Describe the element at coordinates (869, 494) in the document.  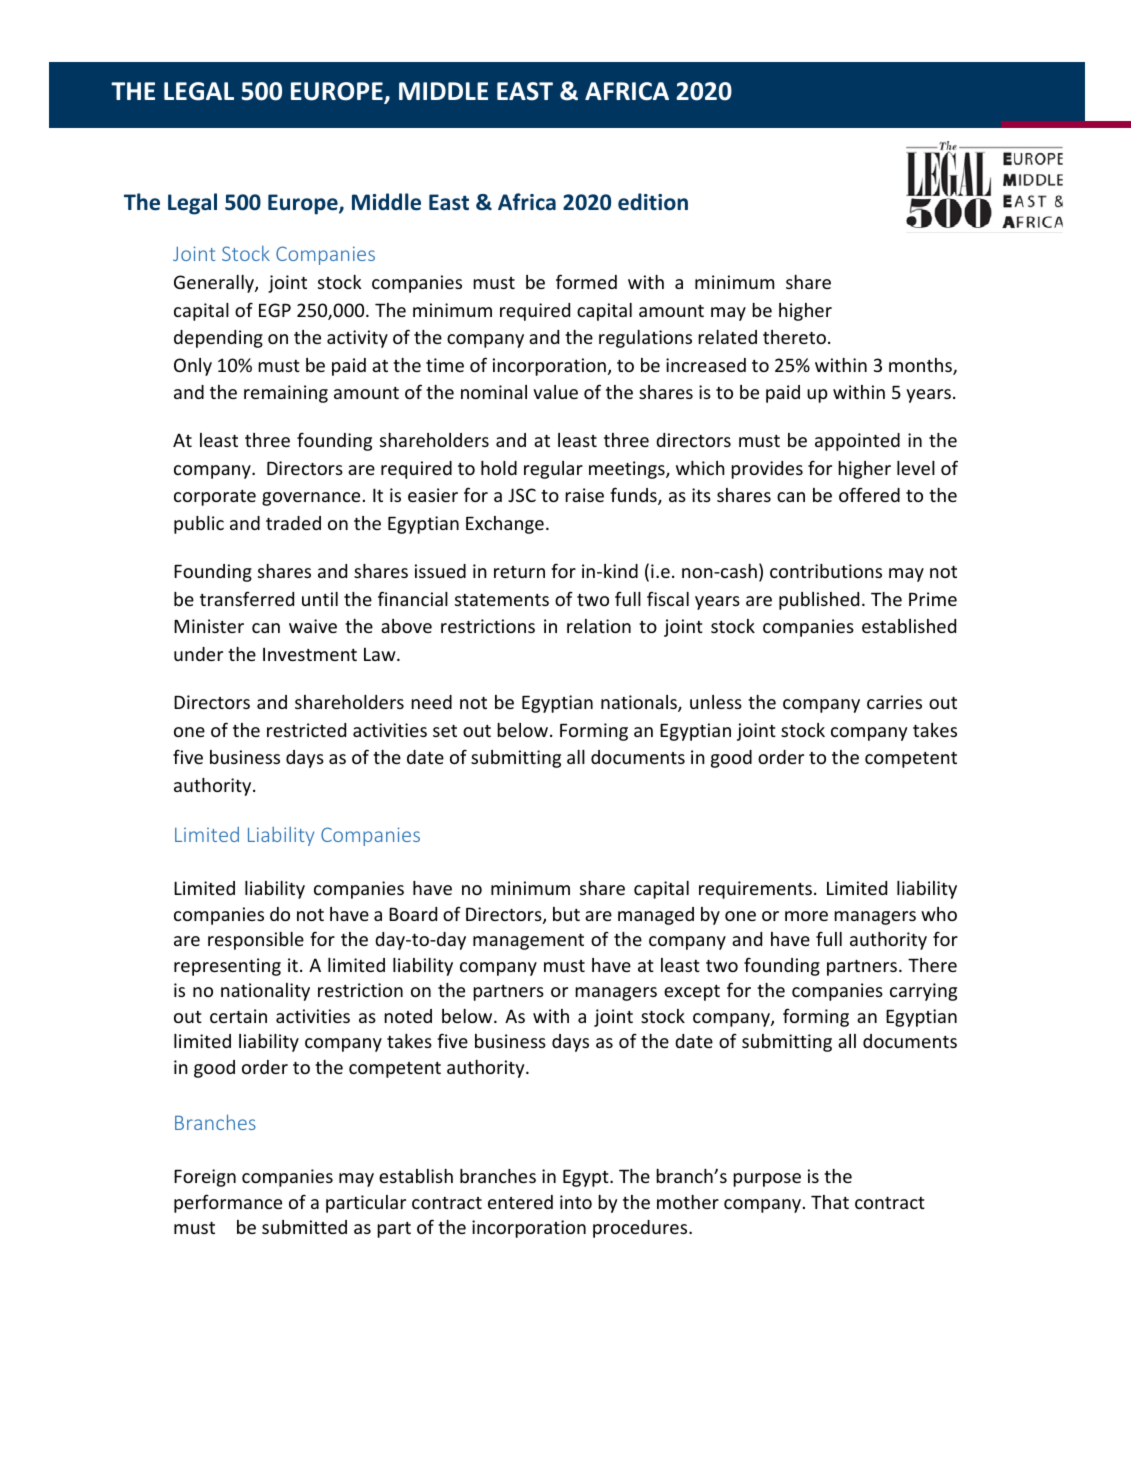
I see `offered` at that location.
